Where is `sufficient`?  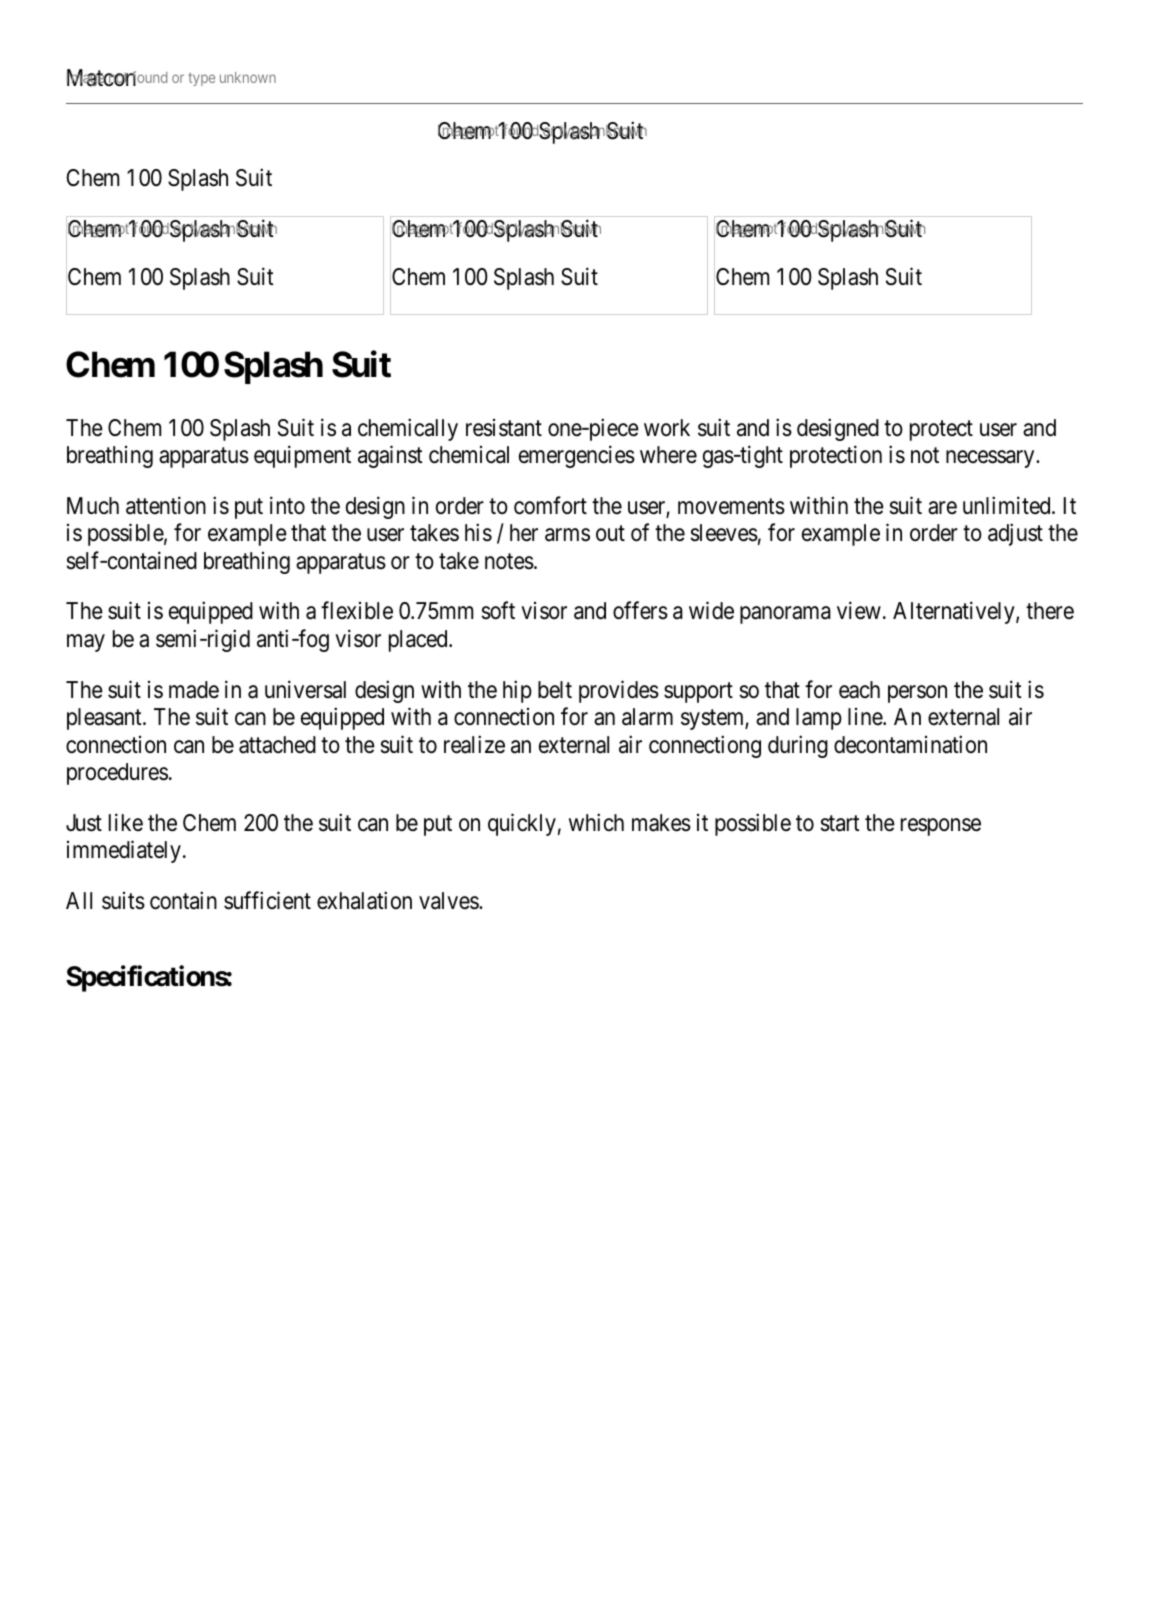 sufficient is located at coordinates (267, 900).
